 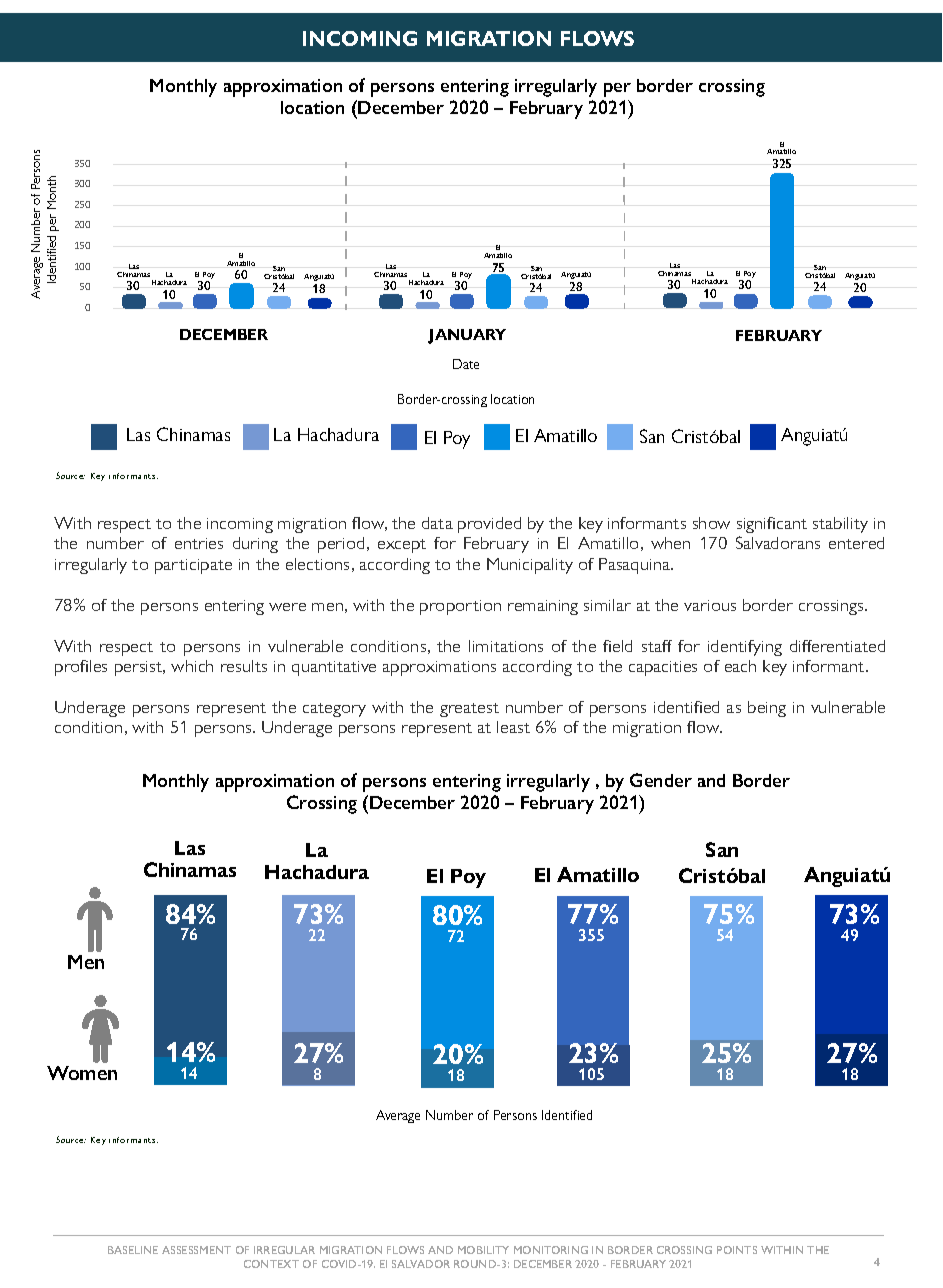 What do you see at coordinates (661, 780) in the screenshot?
I see `Gender` at bounding box center [661, 780].
